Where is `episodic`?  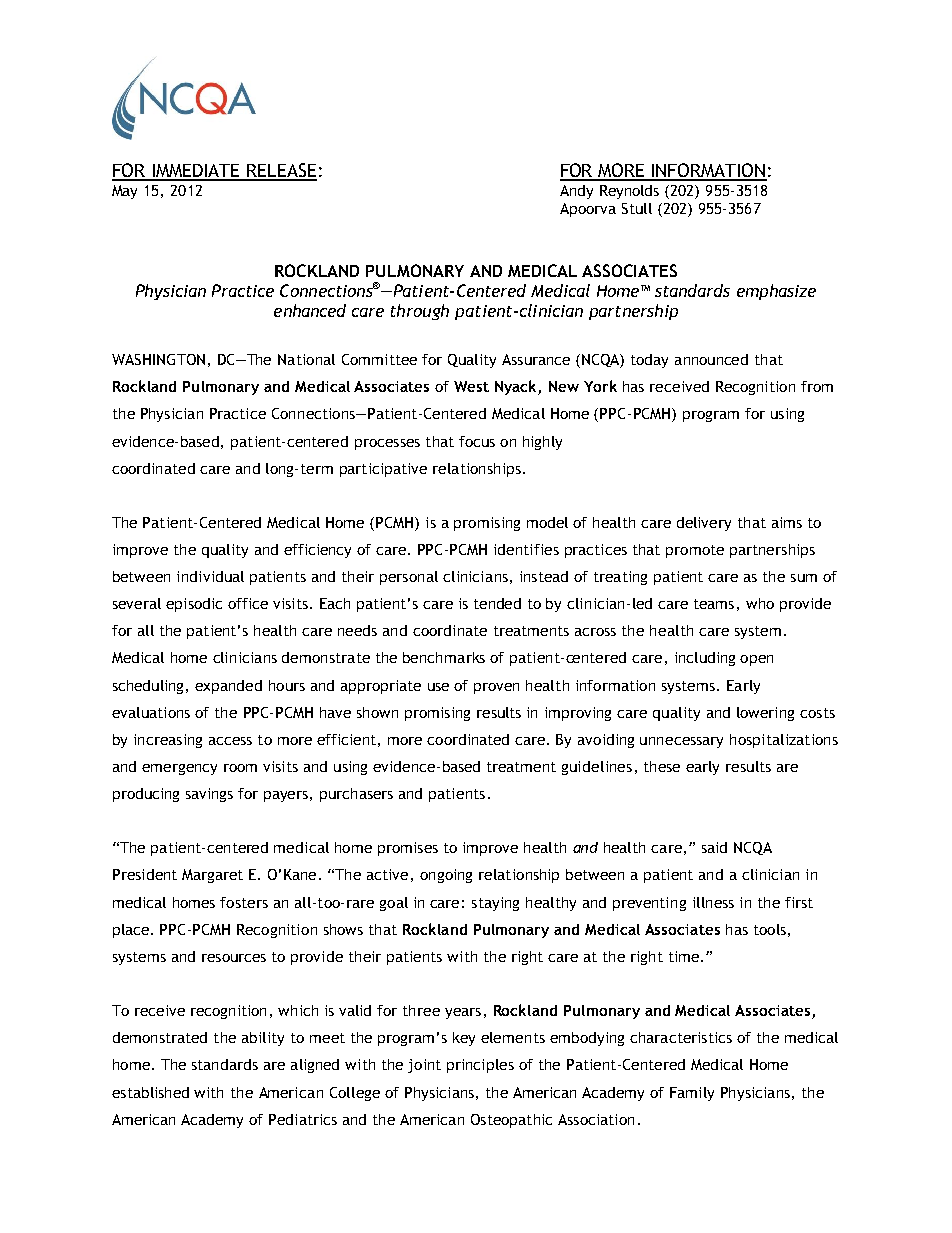 episodic is located at coordinates (194, 605).
